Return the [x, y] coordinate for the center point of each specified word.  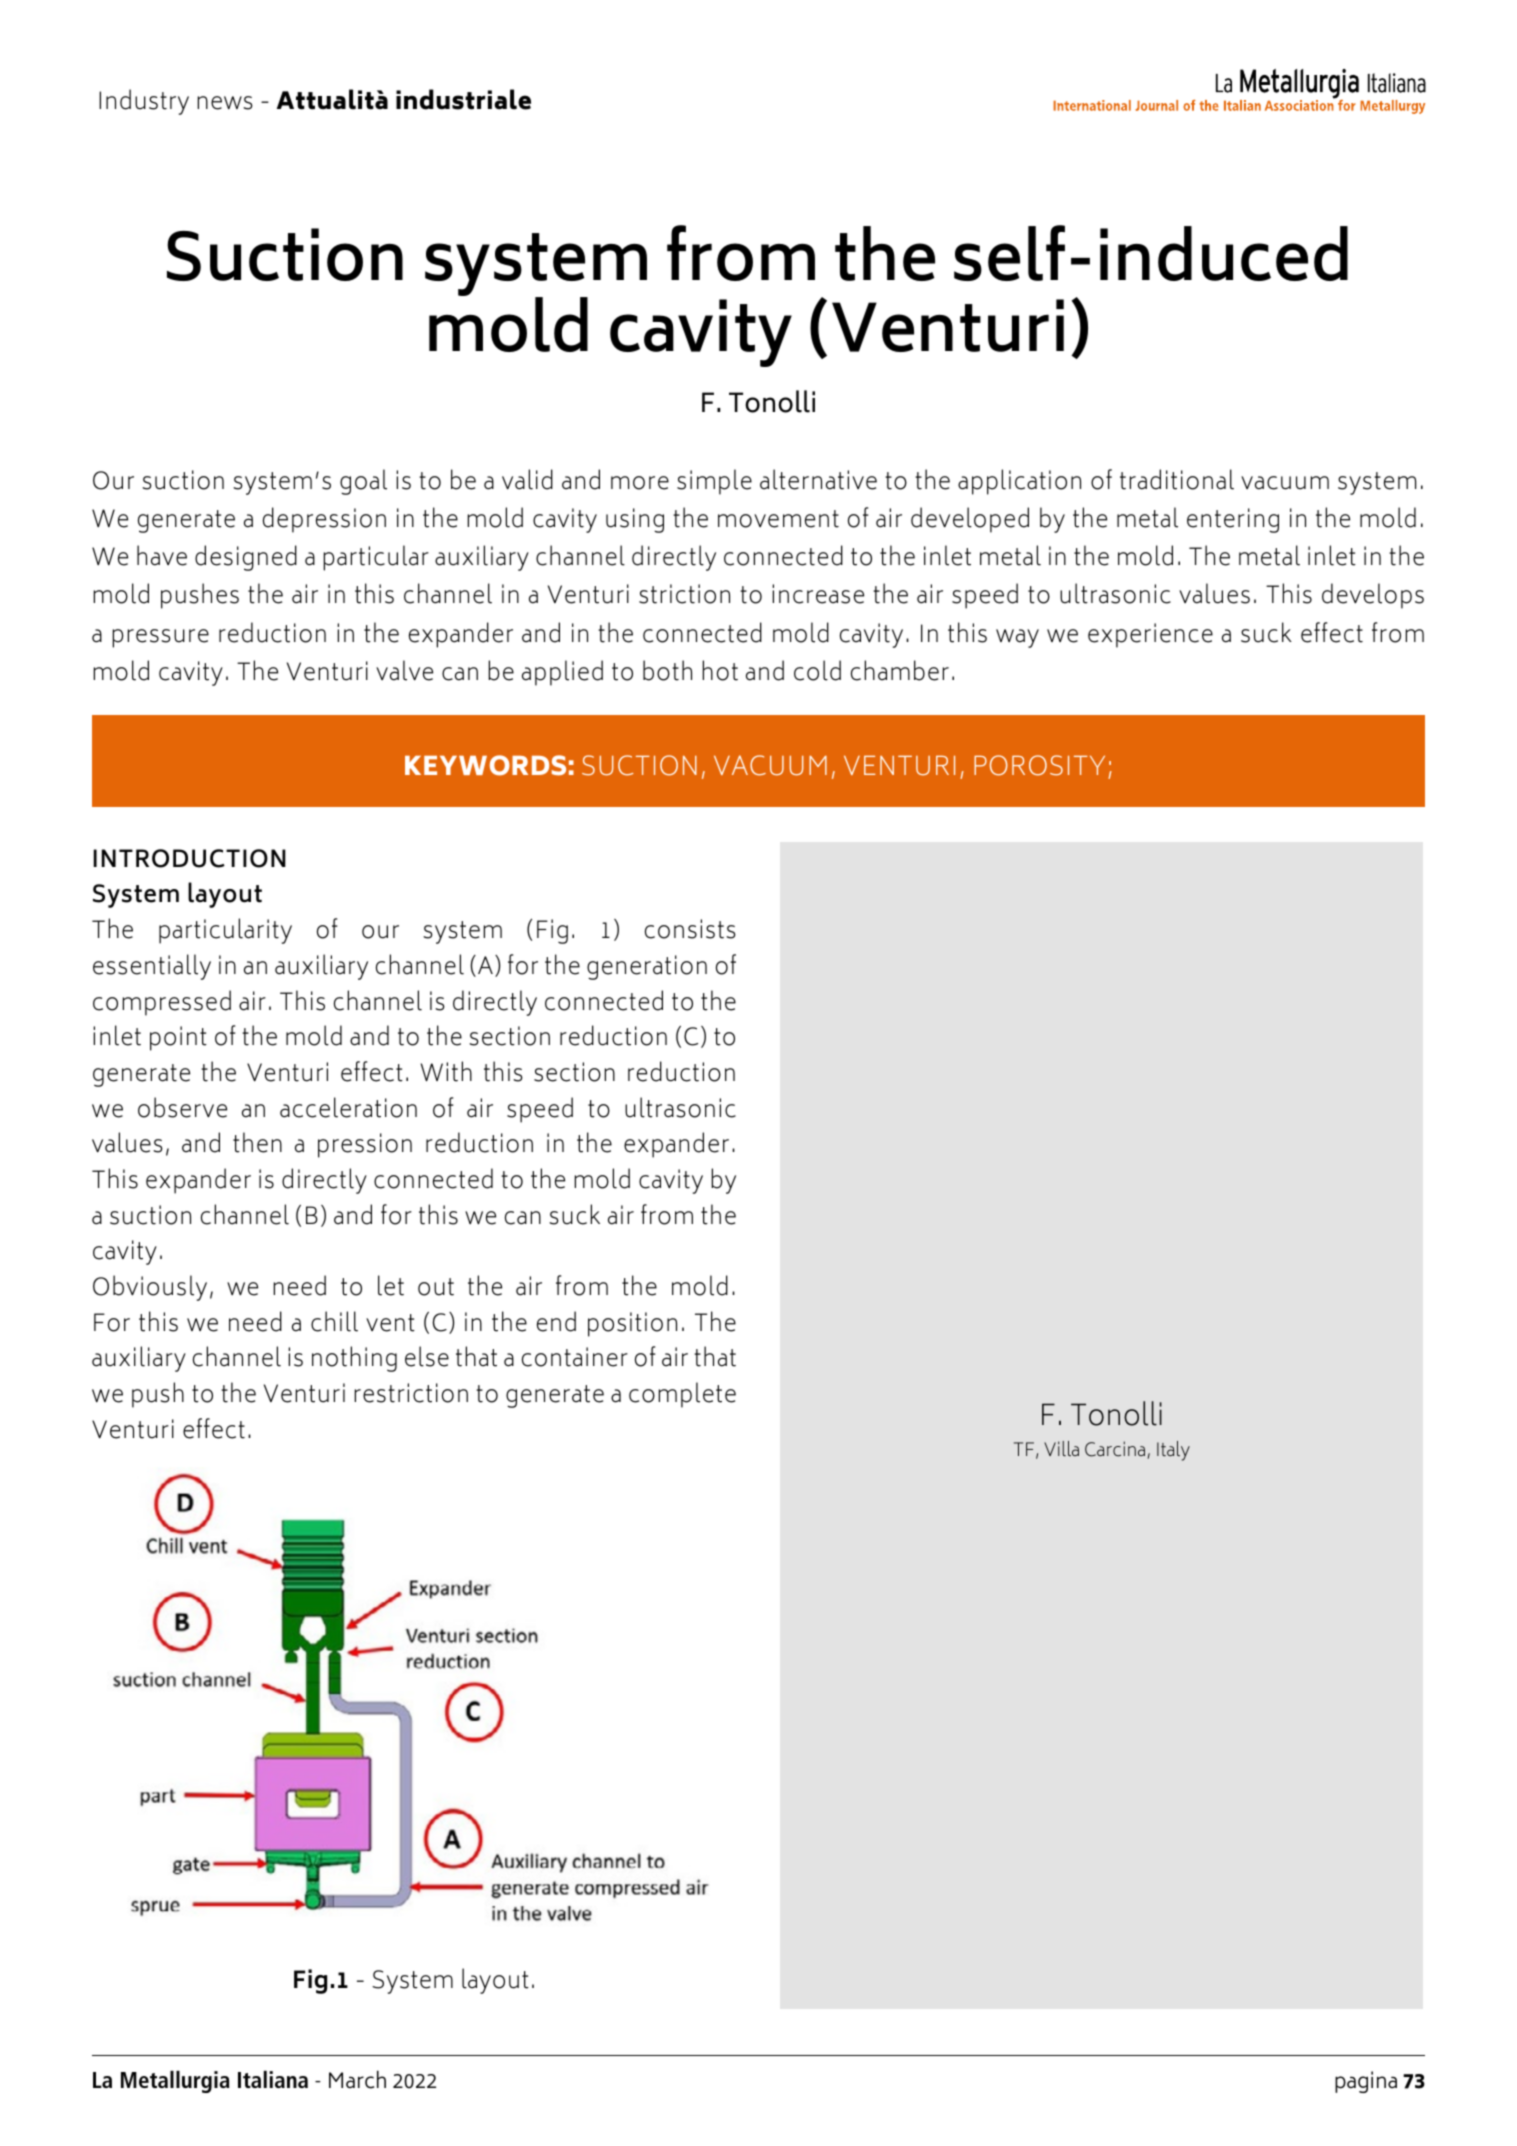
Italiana [273, 2079]
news [225, 103]
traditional [1177, 479]
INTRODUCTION [189, 858]
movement [778, 519]
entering [1233, 520]
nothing [354, 1359]
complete [682, 1395]
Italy [1173, 1451]
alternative [818, 479]
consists [690, 929]
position [632, 1324]
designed [246, 558]
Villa [1061, 1448]
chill [334, 1321]
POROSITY [1039, 765]
